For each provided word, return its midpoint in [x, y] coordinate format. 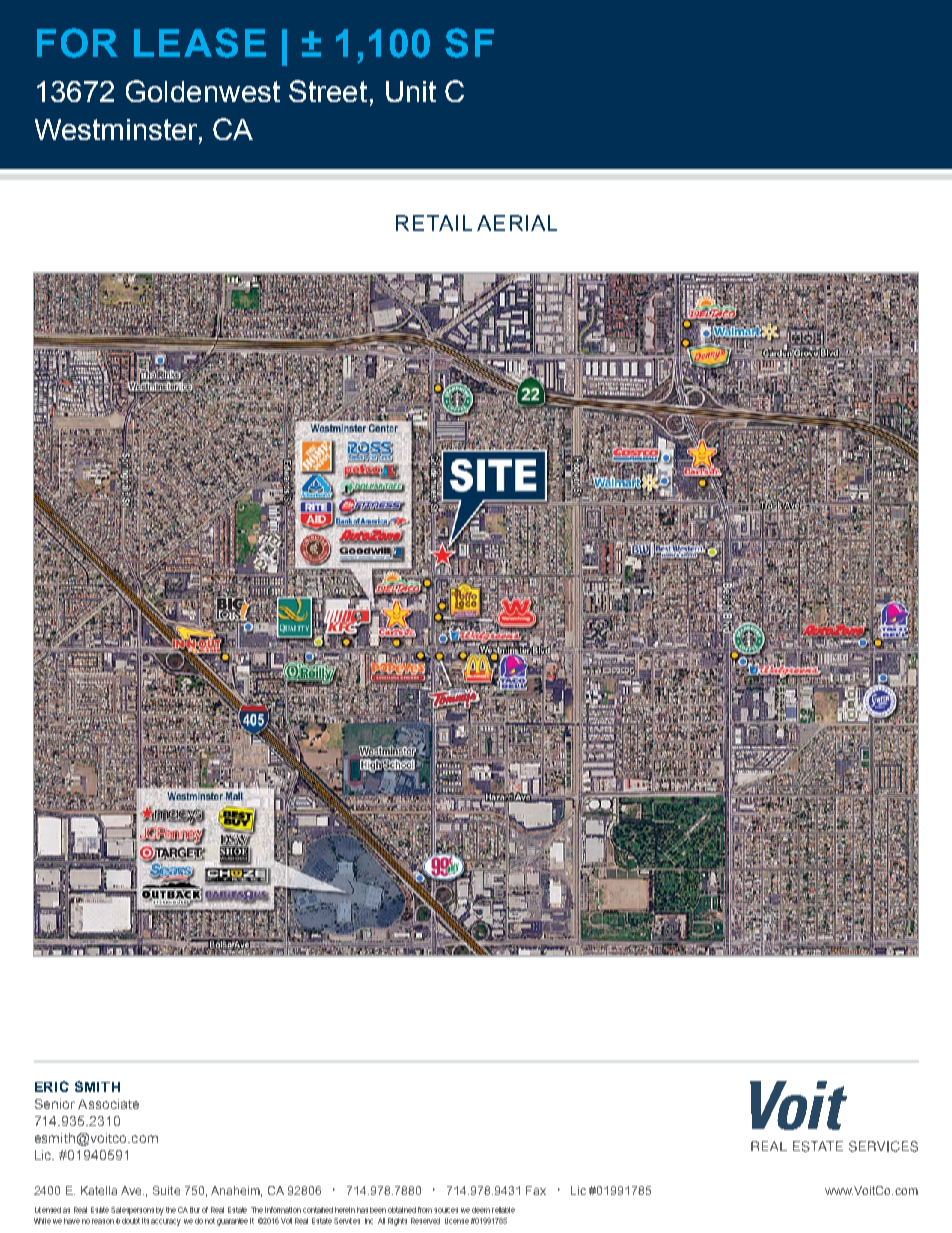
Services [347, 1221]
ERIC [52, 1086]
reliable [503, 1210]
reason [103, 1221]
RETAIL [434, 223]
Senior [55, 1104]
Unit [411, 91]
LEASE [200, 43]
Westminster [117, 131]
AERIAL [517, 223]
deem [481, 1210]
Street [328, 91]
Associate [108, 1104]
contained [318, 1210]
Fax [536, 1190]
